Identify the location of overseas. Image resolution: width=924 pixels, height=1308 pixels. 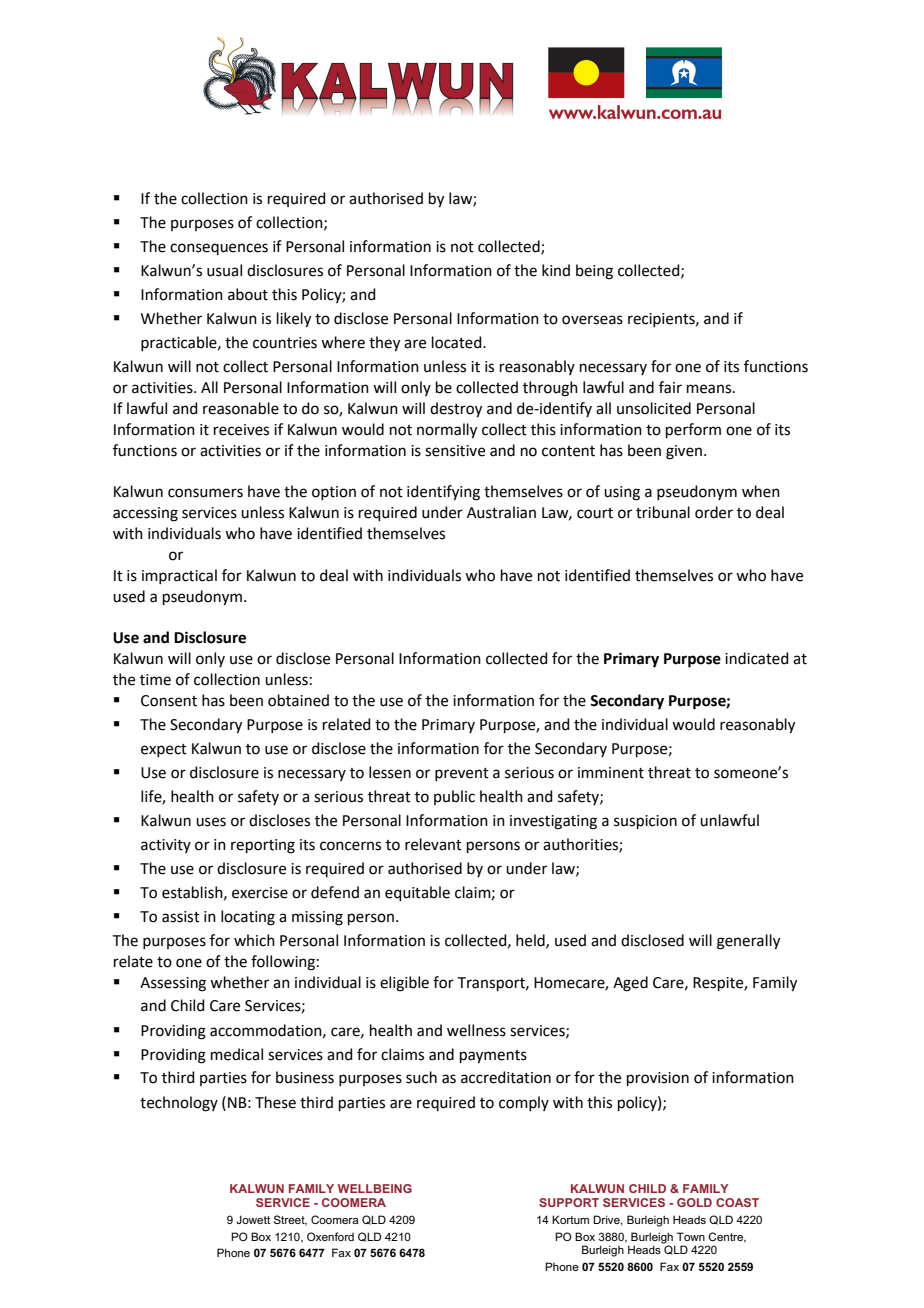
(592, 320).
